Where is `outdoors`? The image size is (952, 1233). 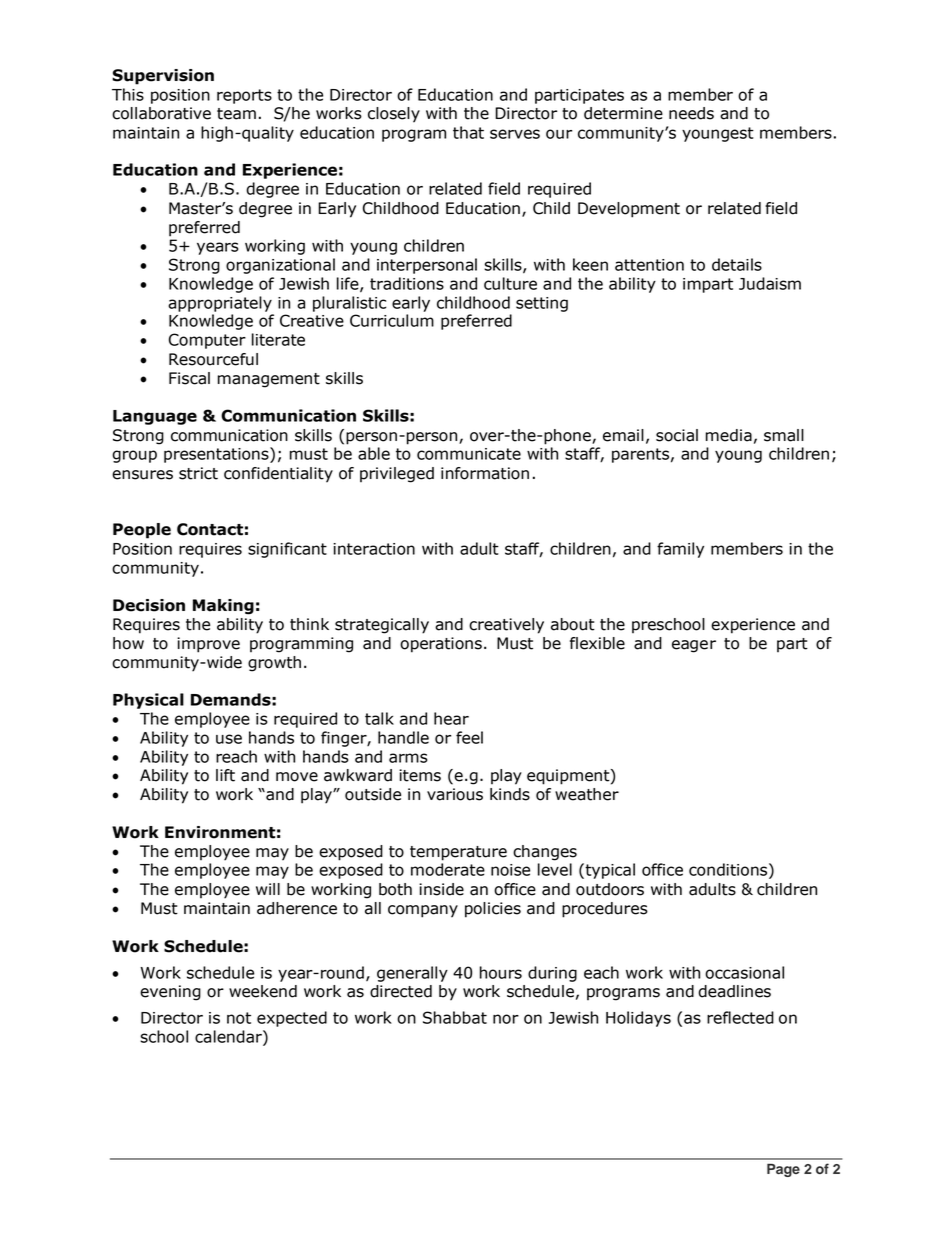 outdoors is located at coordinates (610, 889).
